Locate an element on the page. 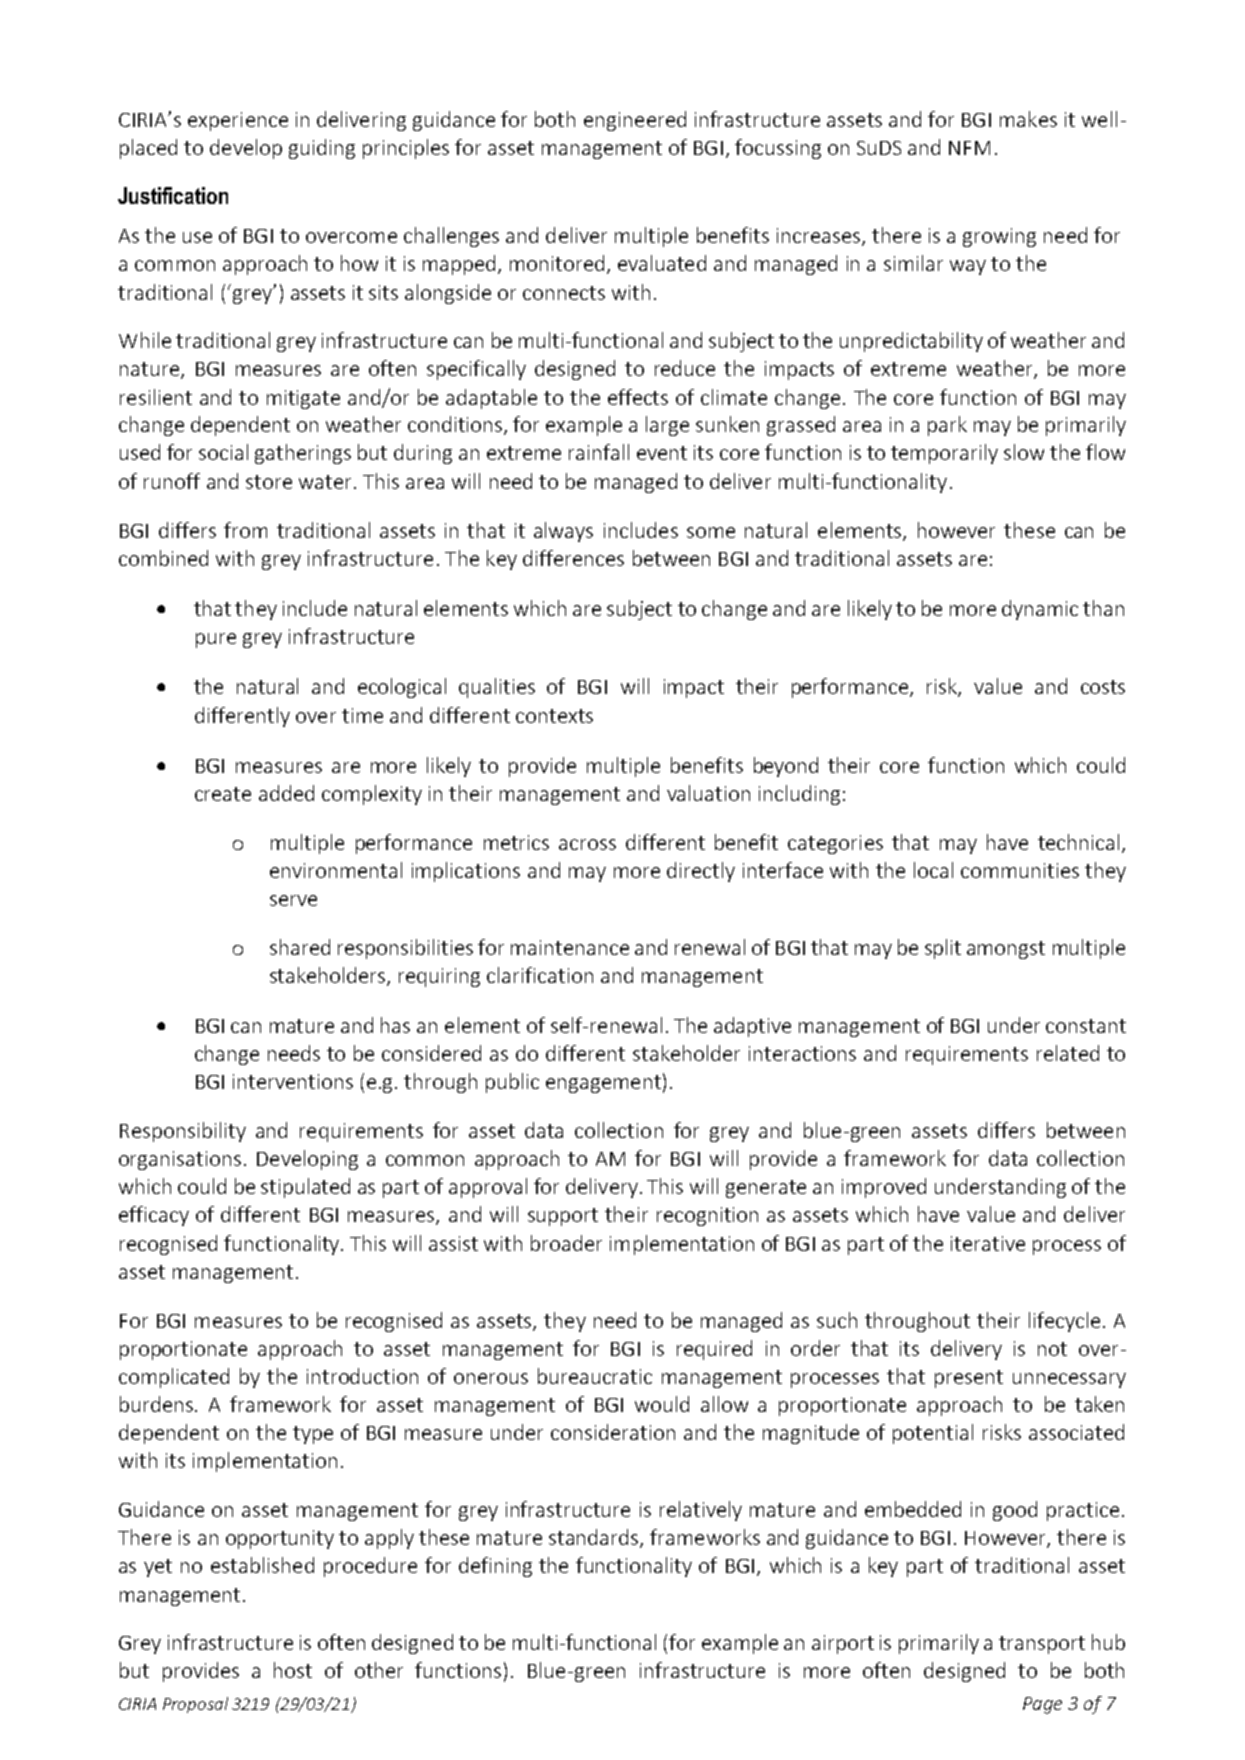 The width and height of the document is (1245, 1760). dynamic is located at coordinates (1040, 610).
